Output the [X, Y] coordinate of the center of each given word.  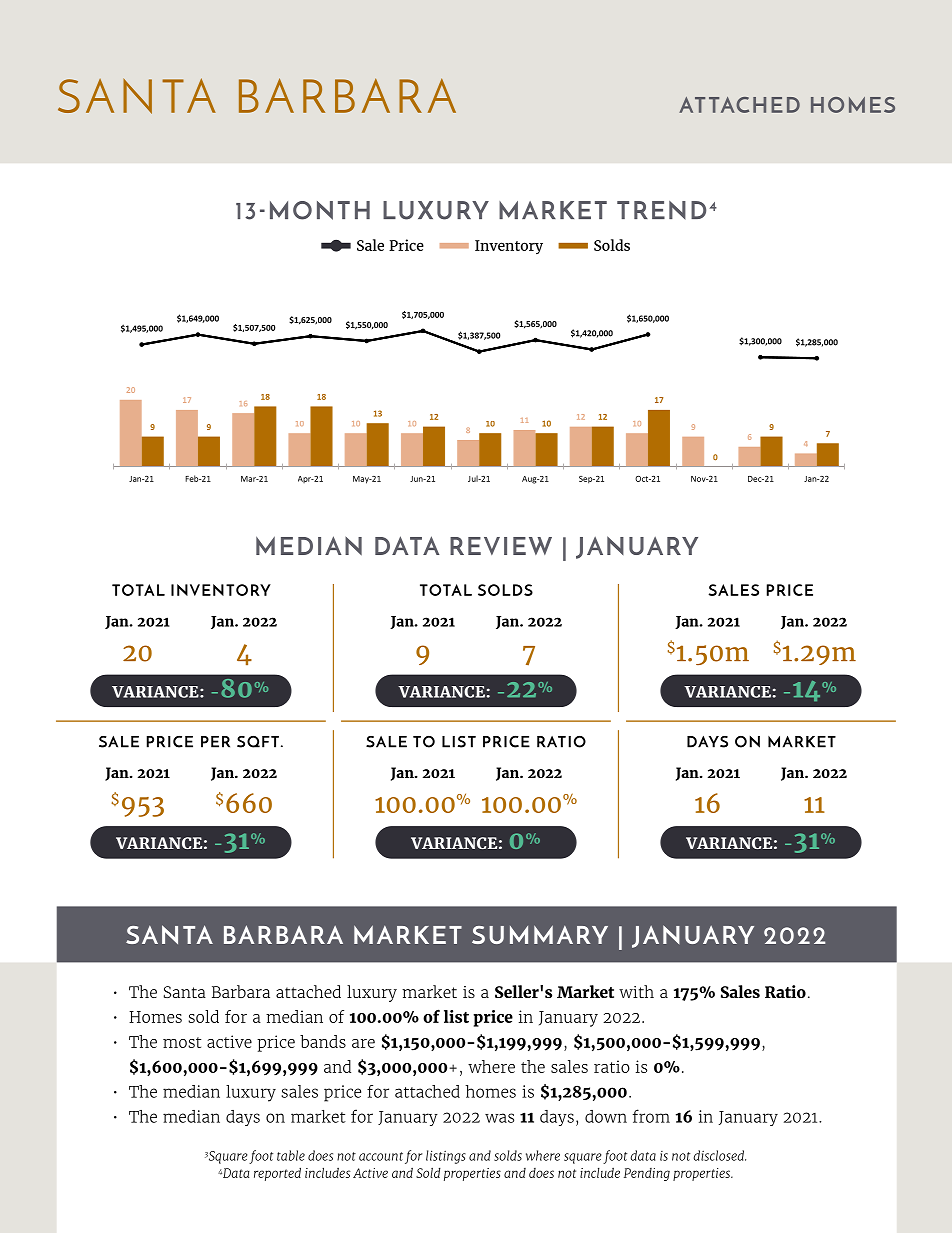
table [291, 1155]
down [606, 1116]
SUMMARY [540, 934]
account [381, 1156]
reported [277, 1174]
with [636, 991]
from [651, 1116]
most [182, 1042]
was [499, 1118]
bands [323, 1041]
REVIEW [501, 546]
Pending [647, 1174]
